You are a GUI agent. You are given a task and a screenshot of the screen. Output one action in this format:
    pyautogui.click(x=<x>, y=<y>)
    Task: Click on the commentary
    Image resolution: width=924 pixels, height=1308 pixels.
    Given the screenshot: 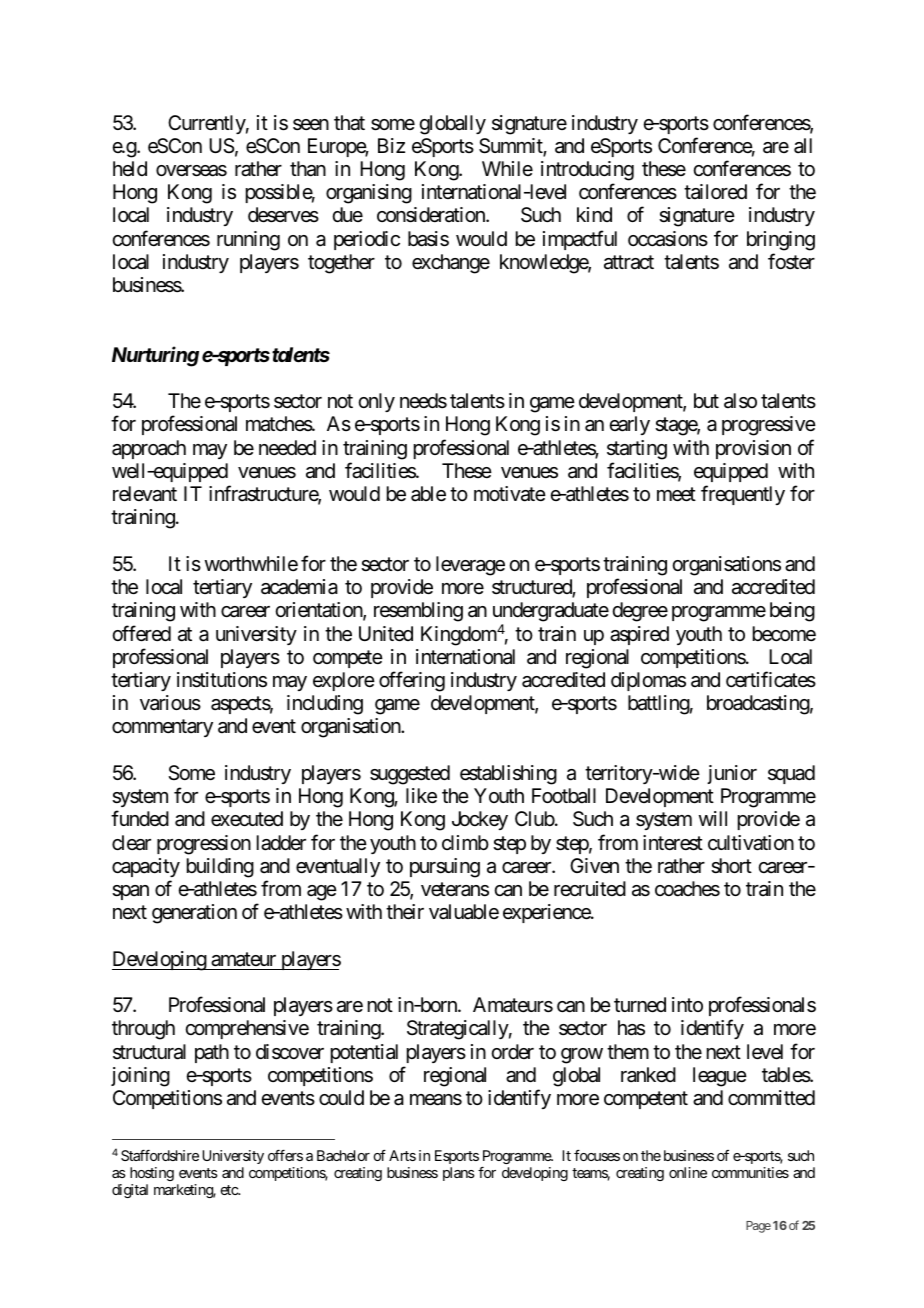 What is the action you would take?
    pyautogui.click(x=162, y=728)
